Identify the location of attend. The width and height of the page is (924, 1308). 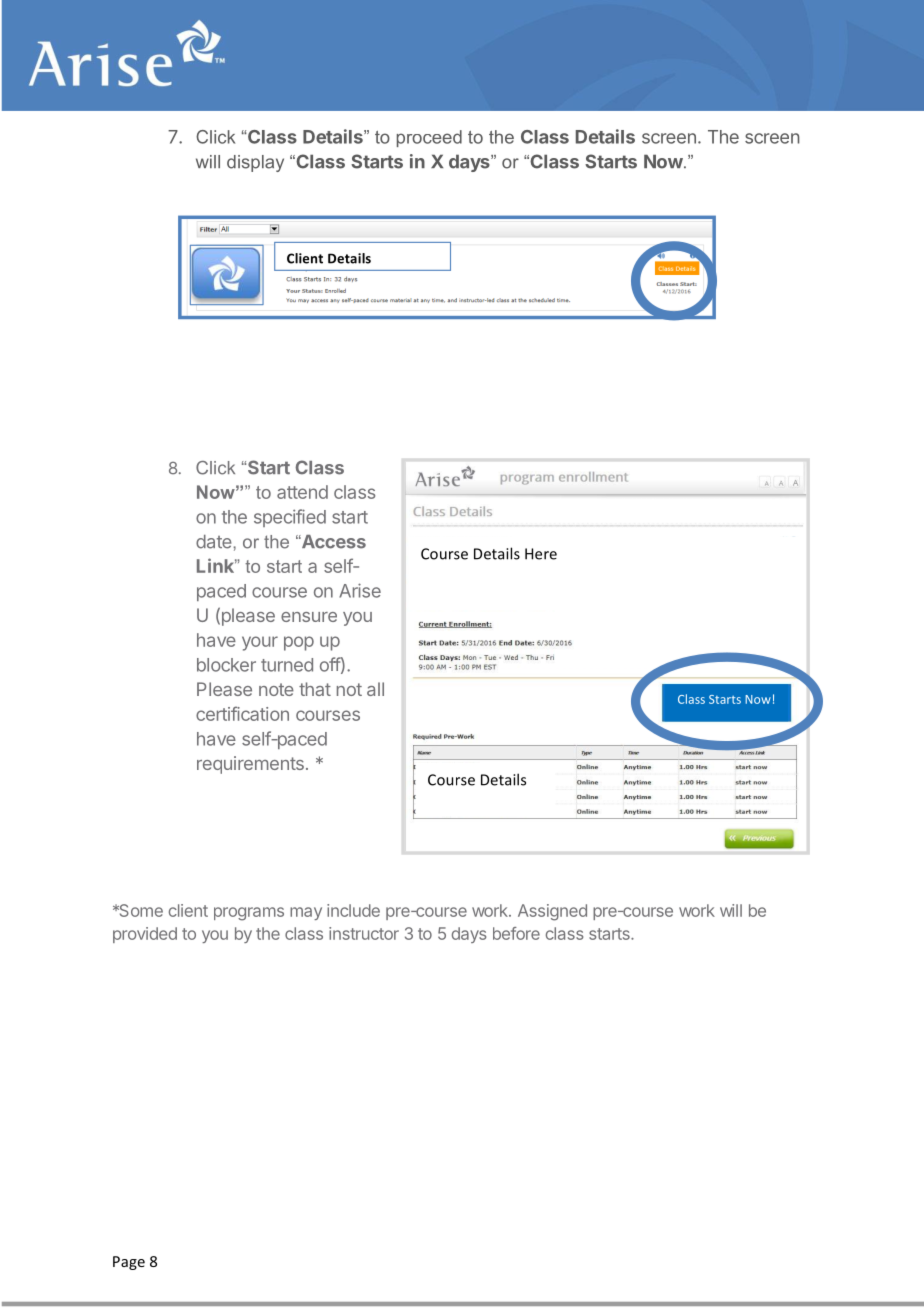
(302, 492).
